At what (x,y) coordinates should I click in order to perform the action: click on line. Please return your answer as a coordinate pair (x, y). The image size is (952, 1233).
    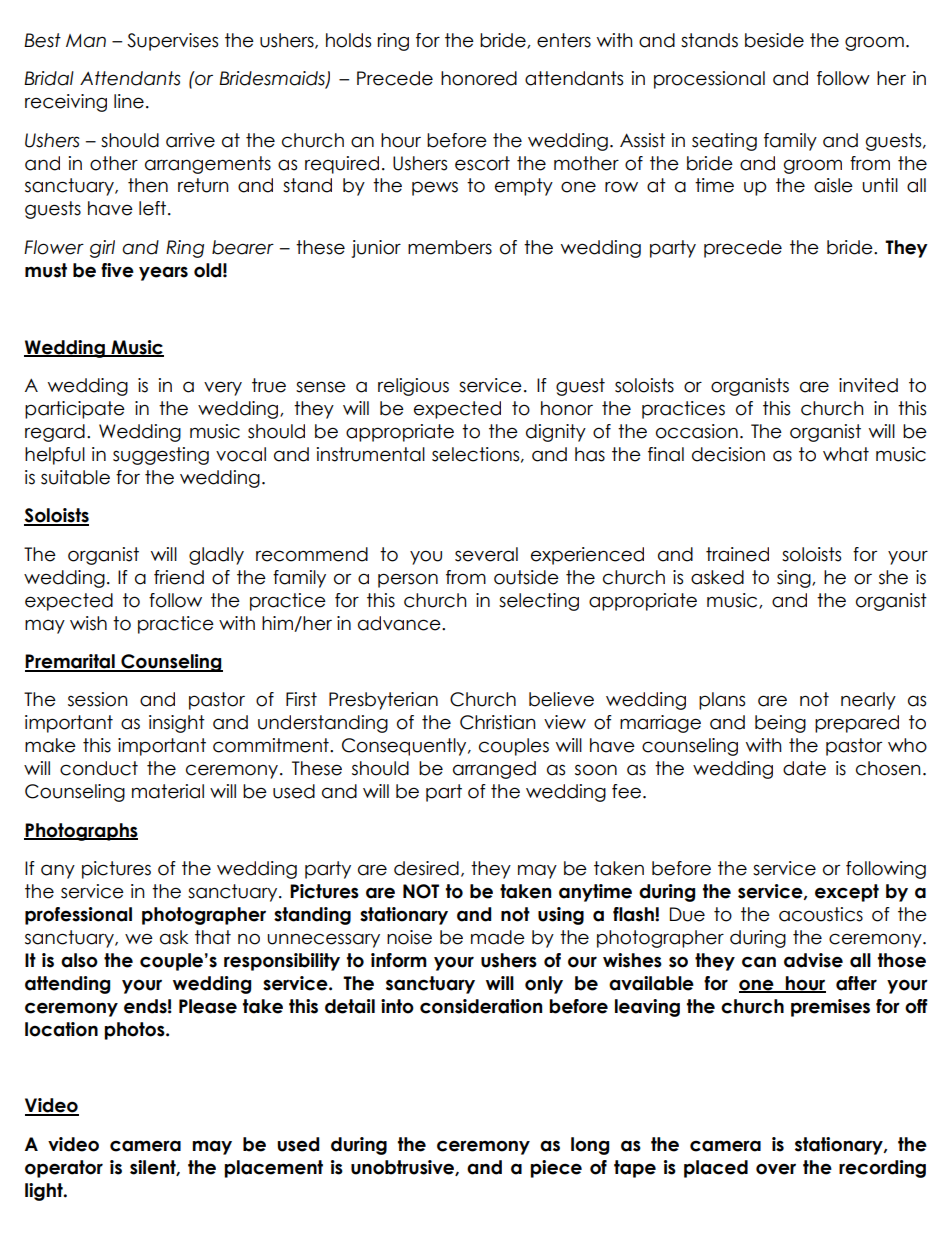
    Looking at the image, I should click on (129, 101).
